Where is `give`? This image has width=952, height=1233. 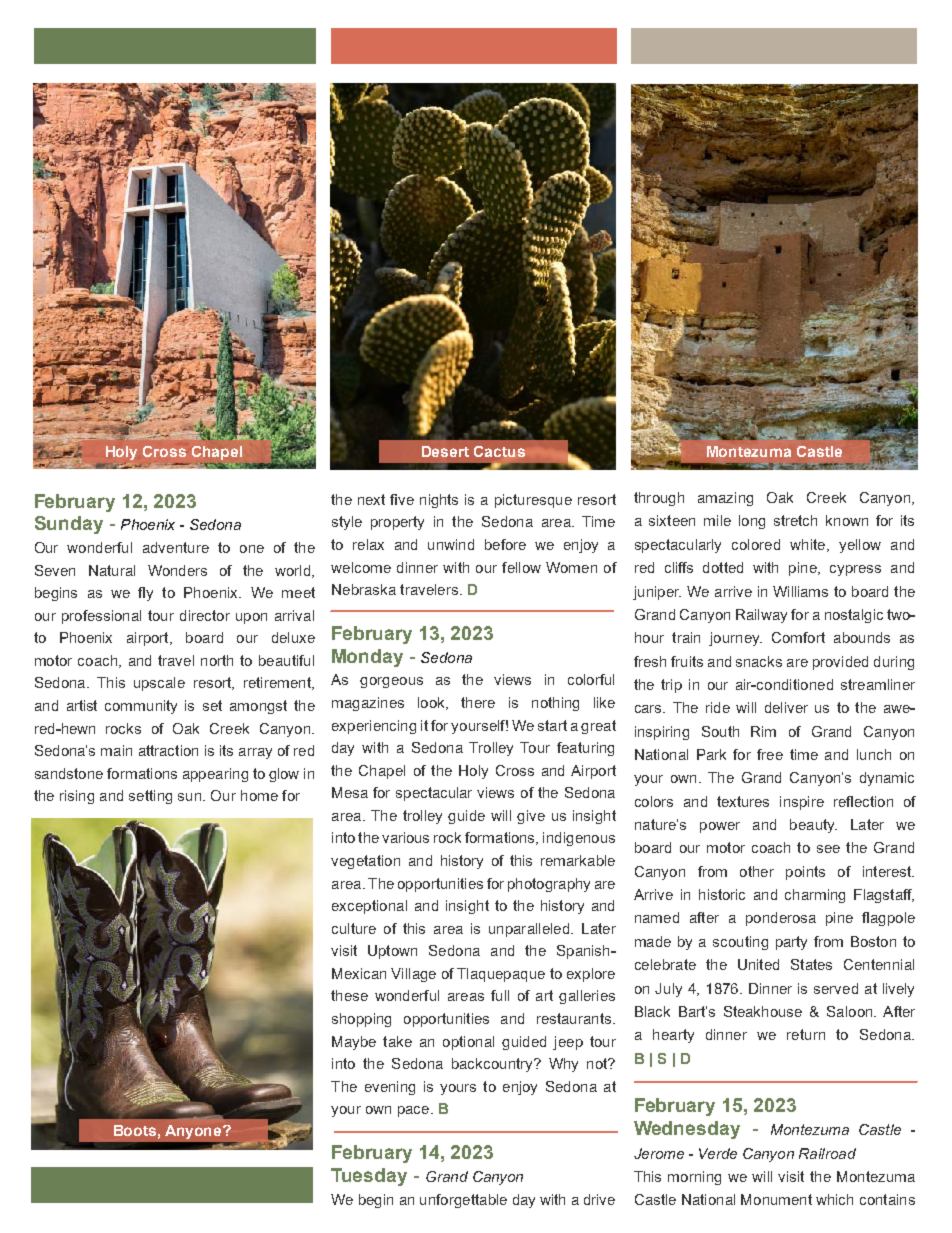
give is located at coordinates (531, 817).
